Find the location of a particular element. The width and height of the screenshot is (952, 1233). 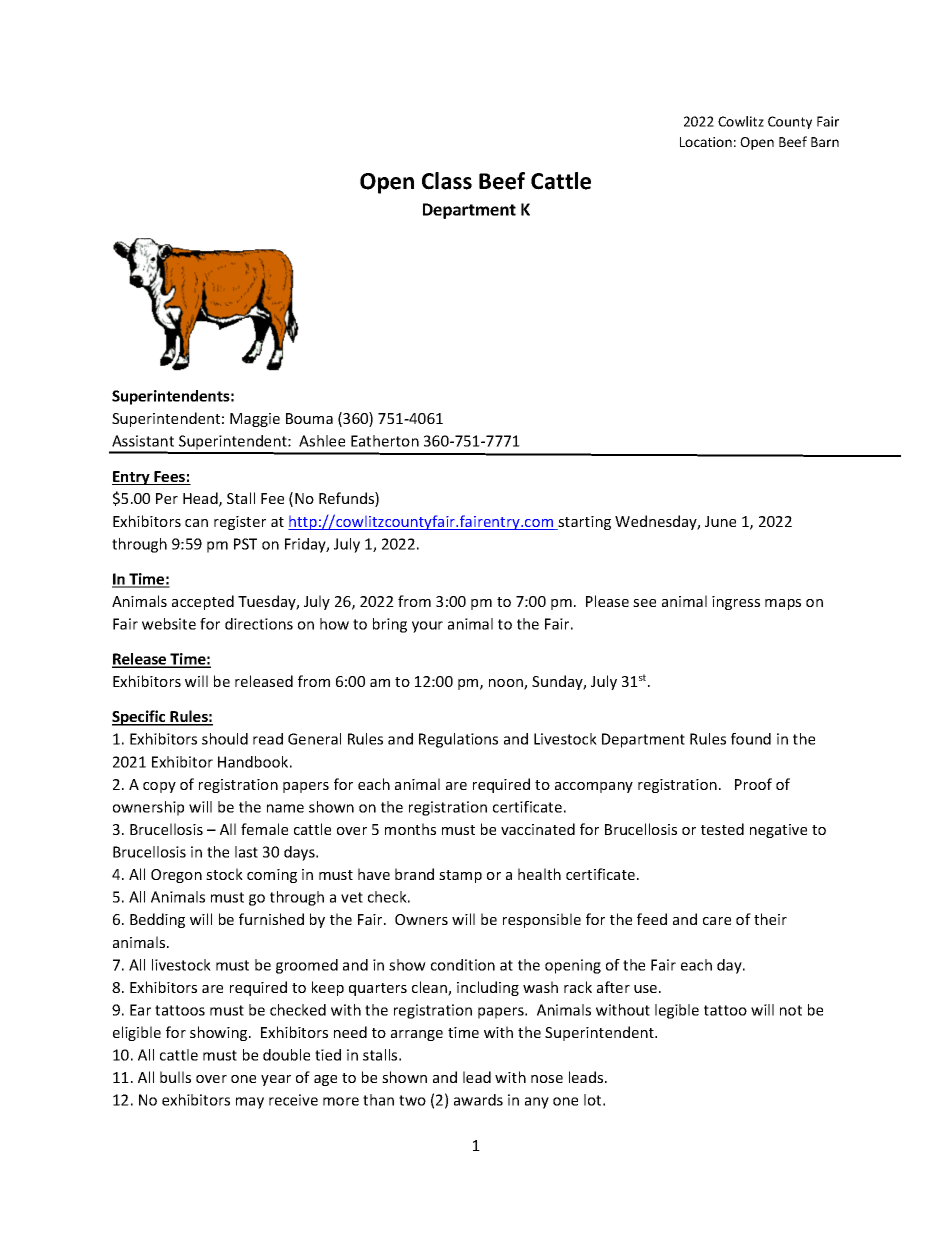

should is located at coordinates (225, 739).
